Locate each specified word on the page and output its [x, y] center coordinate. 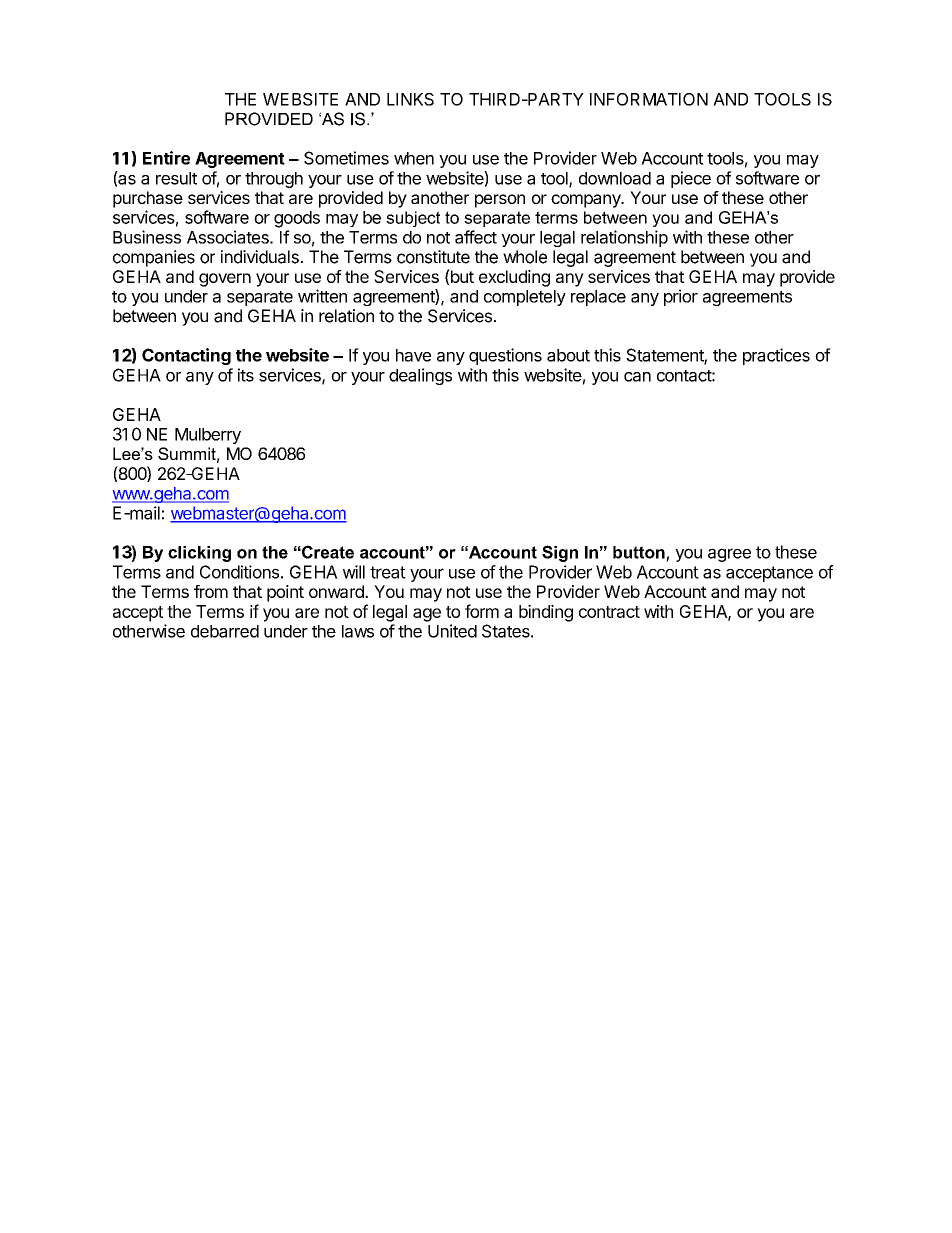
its [246, 375]
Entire [166, 158]
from [211, 591]
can [637, 377]
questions [505, 356]
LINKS [410, 99]
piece [691, 179]
